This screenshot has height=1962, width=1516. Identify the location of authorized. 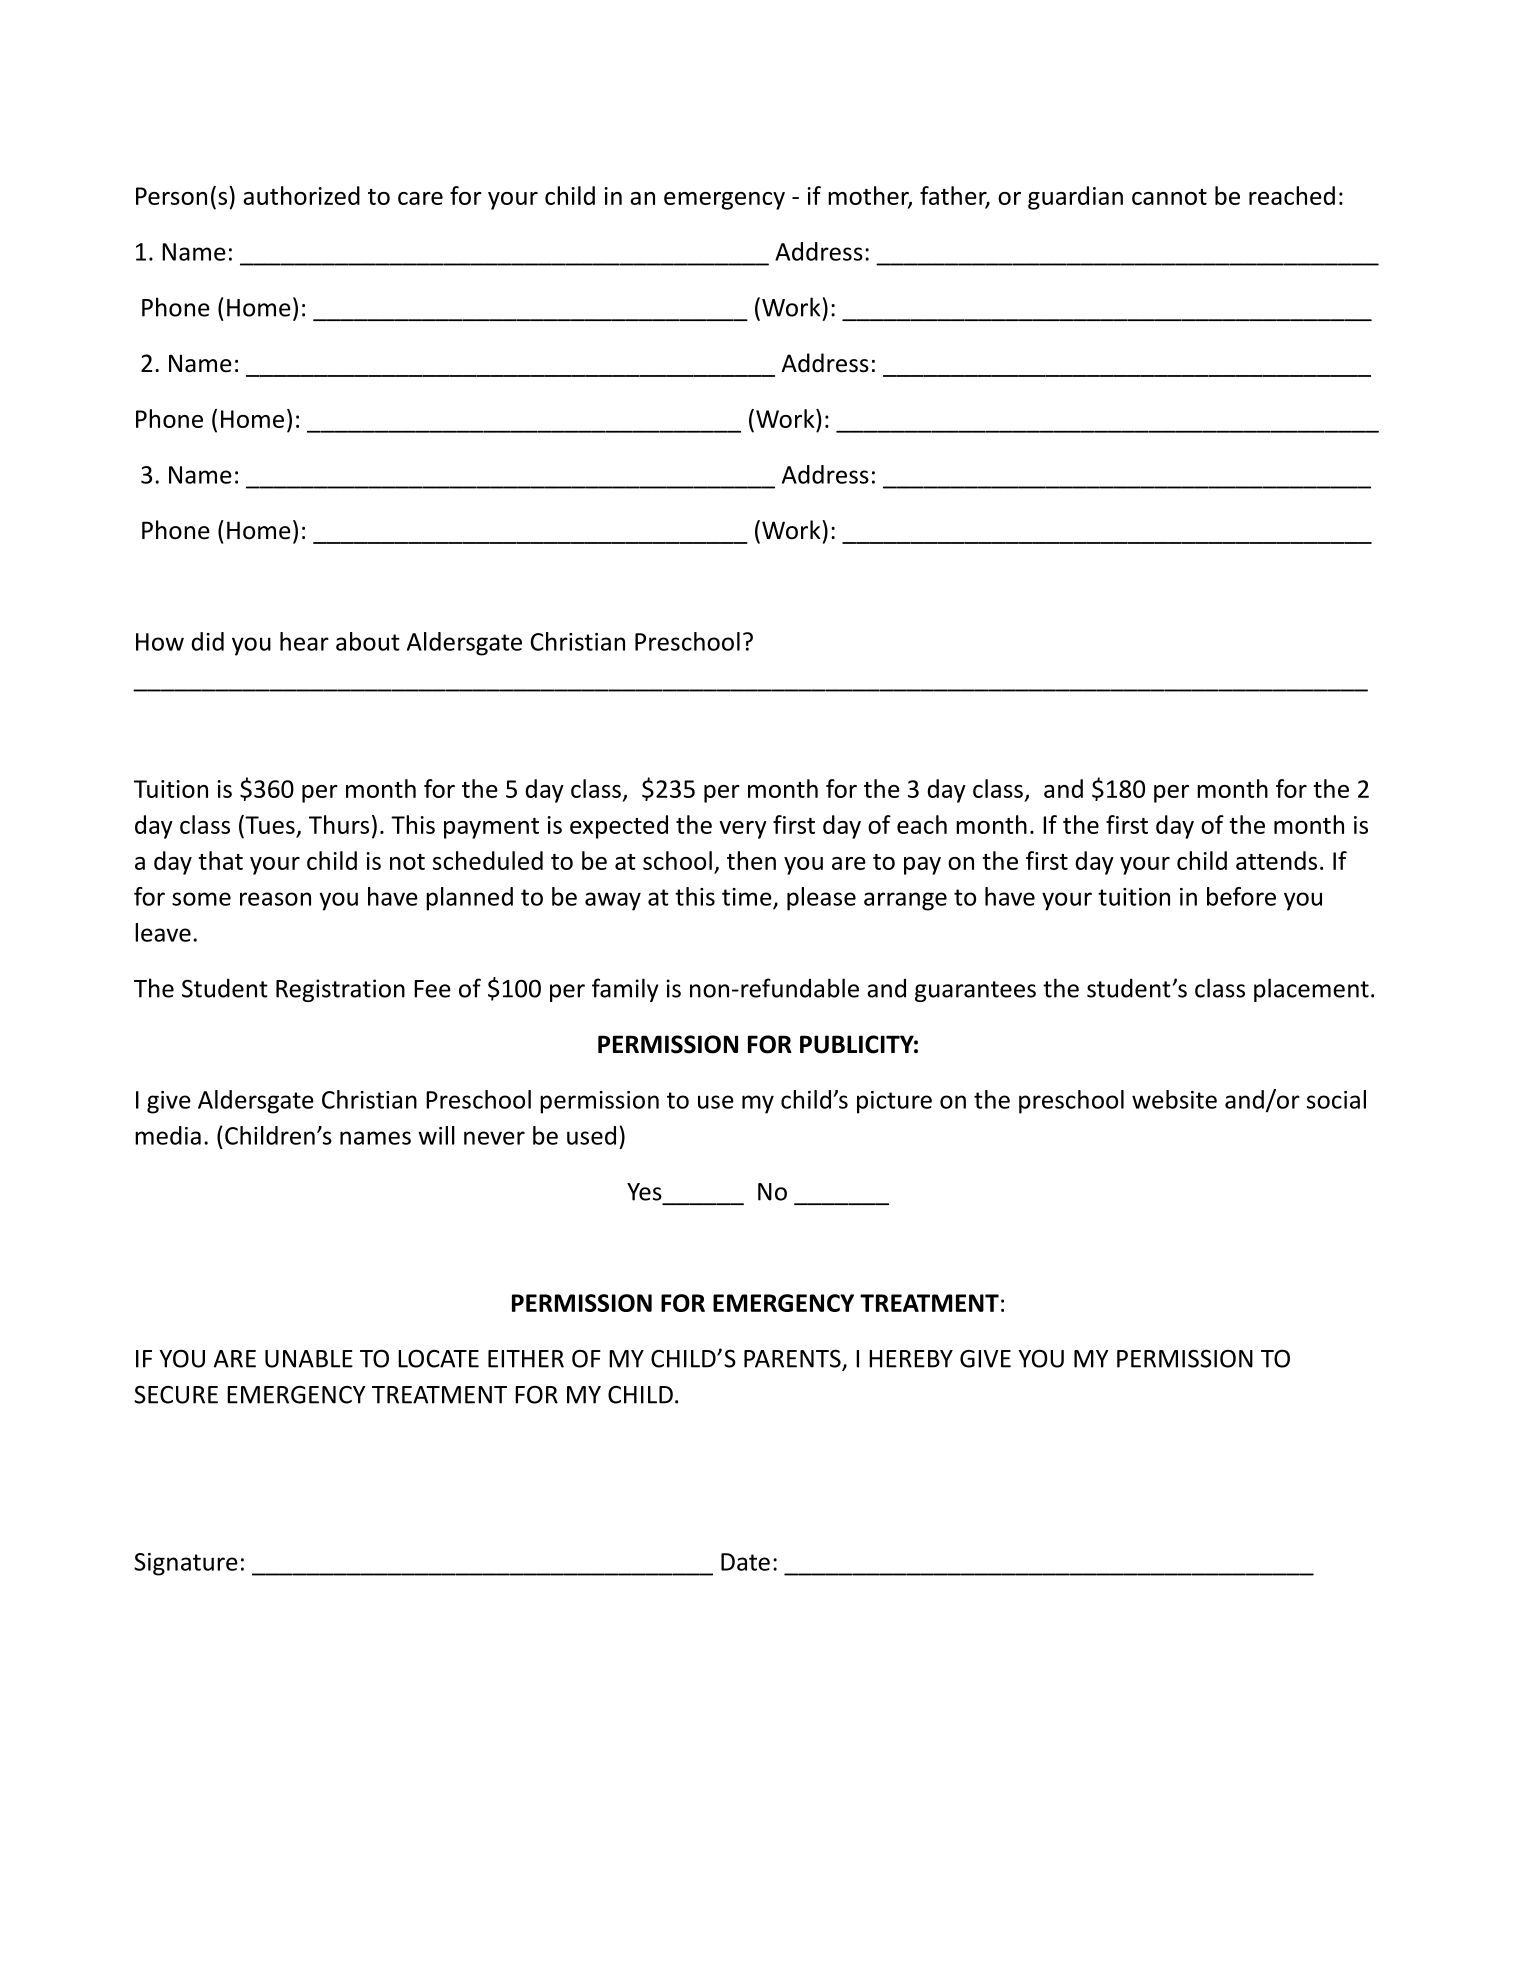
(301, 195).
